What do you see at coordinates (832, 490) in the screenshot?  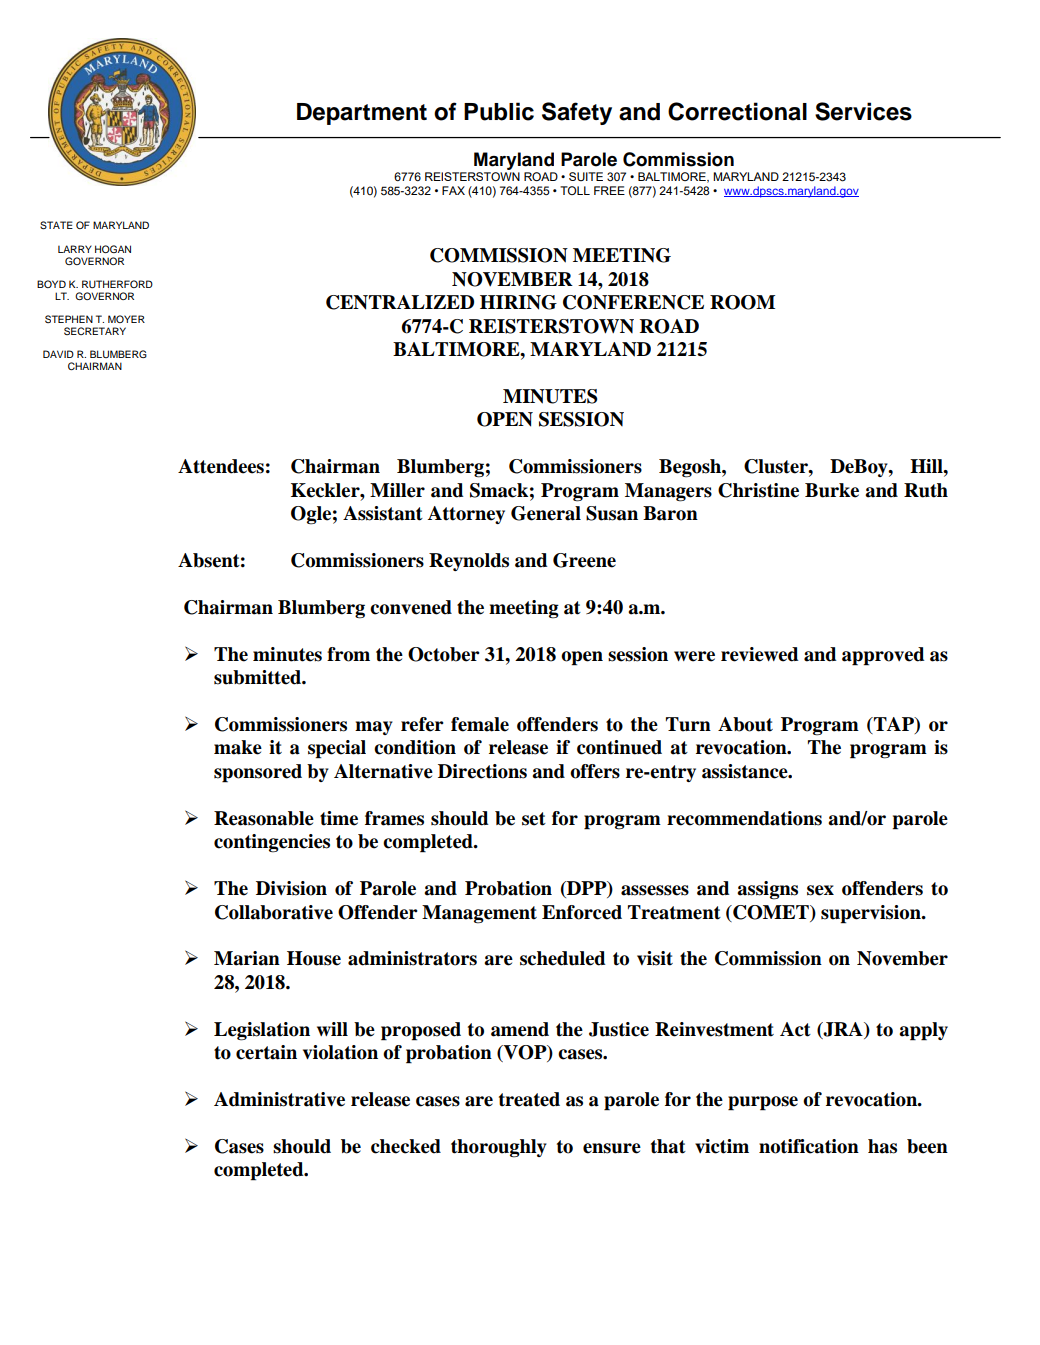 I see `Burke` at bounding box center [832, 490].
